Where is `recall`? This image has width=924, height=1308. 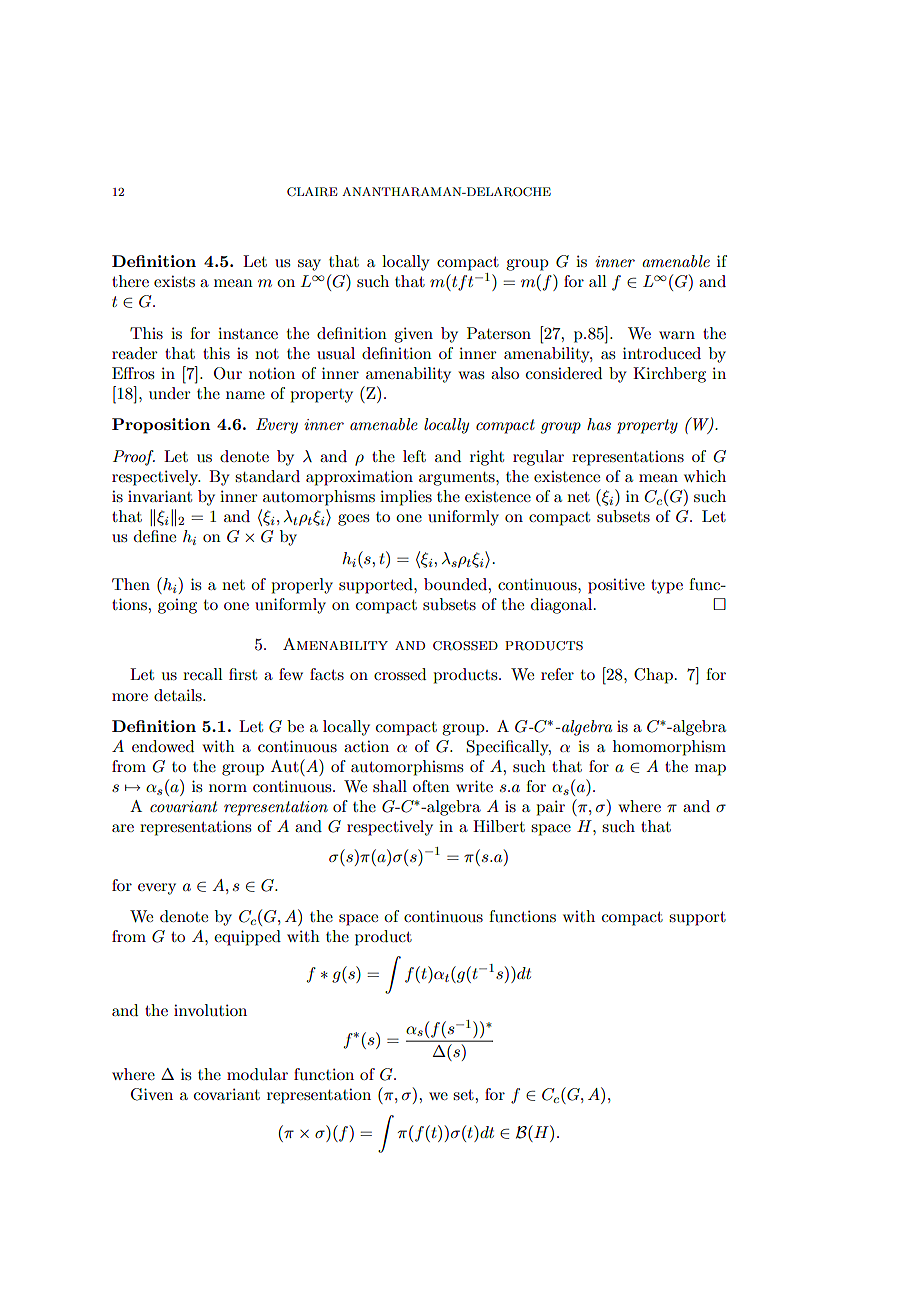 recall is located at coordinates (203, 674).
